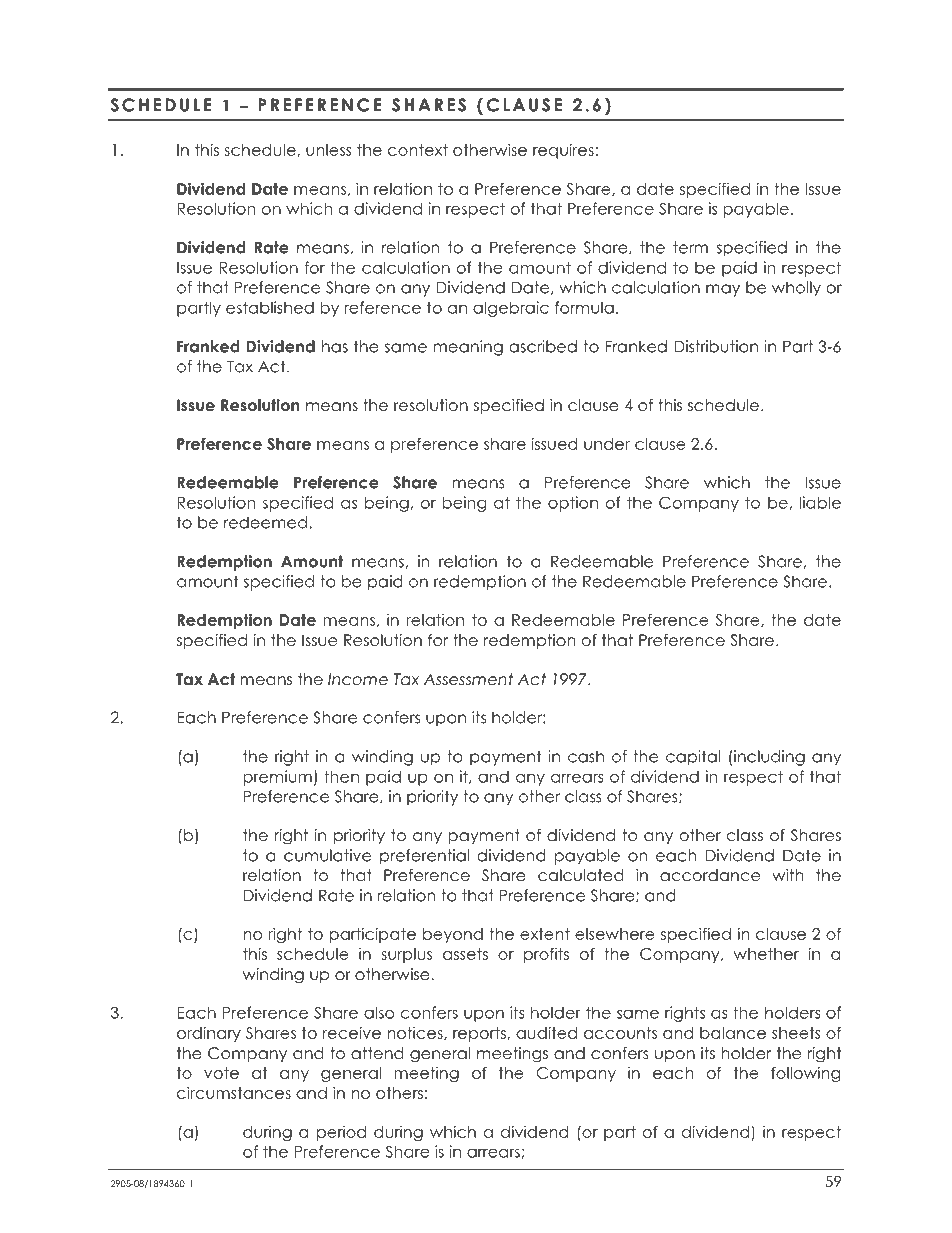 This page has width=952, height=1233. Describe the element at coordinates (480, 1034) in the page. I see `reports` at that location.
